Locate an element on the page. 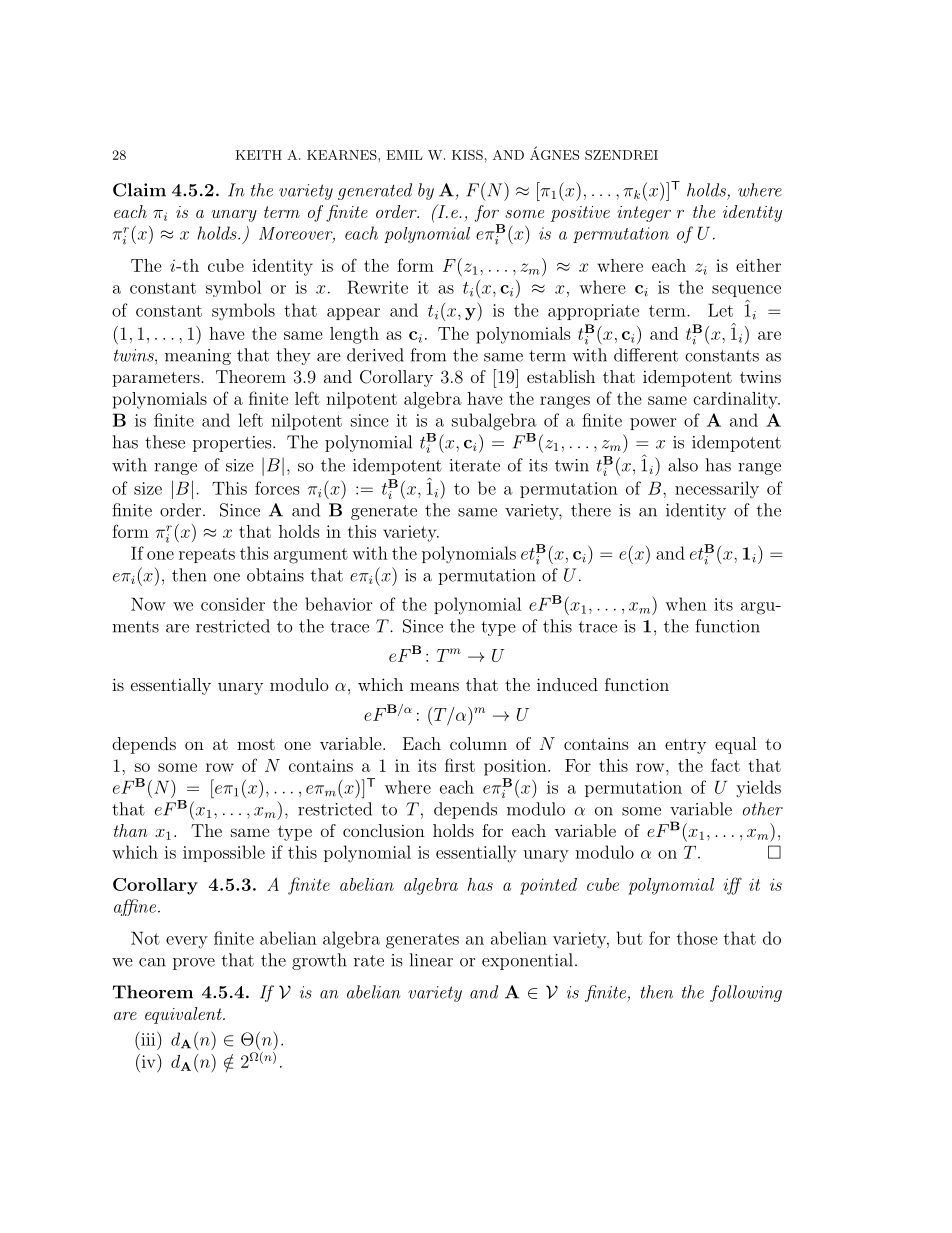 The image size is (952, 1233). behavior is located at coordinates (339, 604).
